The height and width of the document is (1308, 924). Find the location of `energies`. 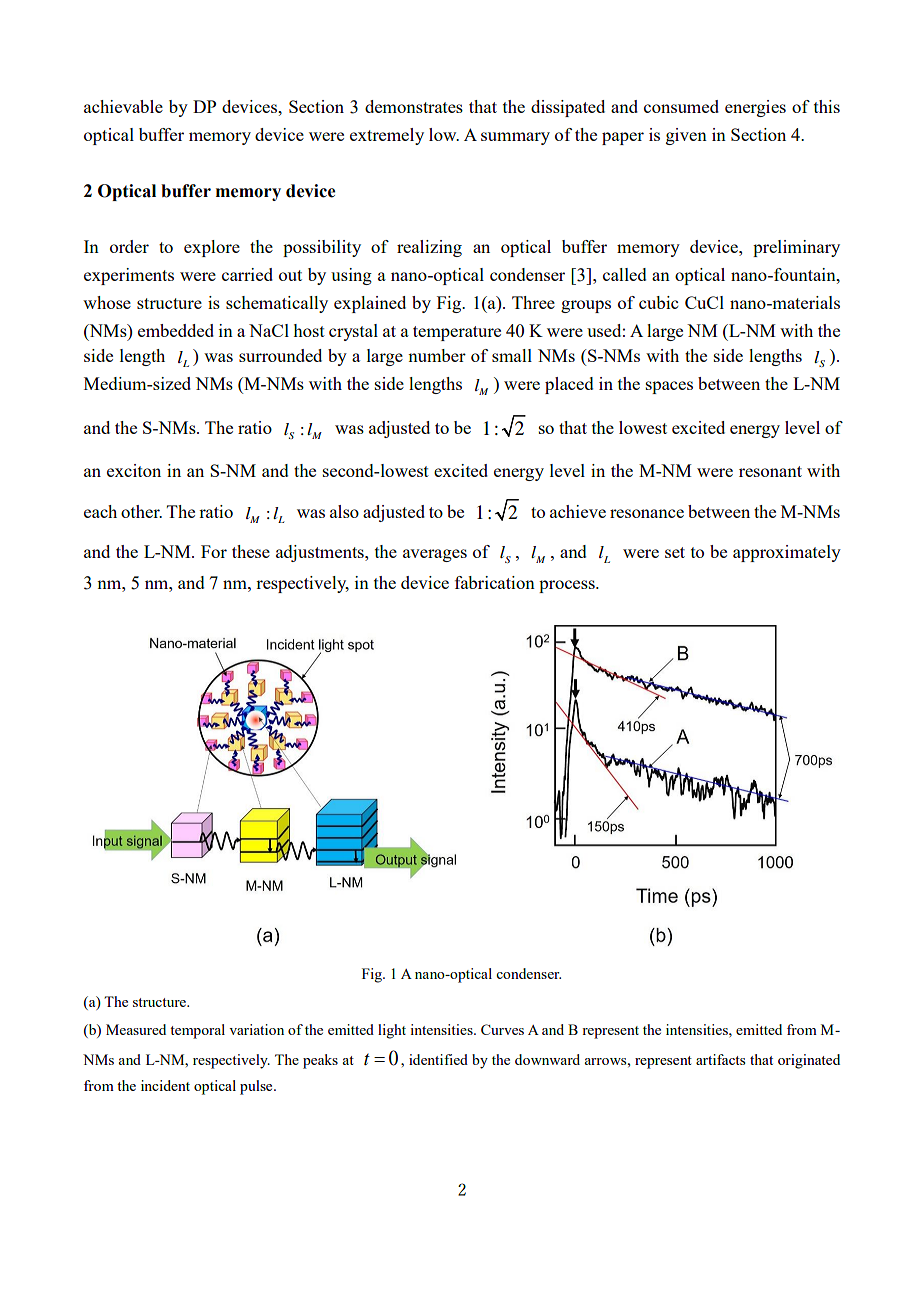

energies is located at coordinates (755, 108).
